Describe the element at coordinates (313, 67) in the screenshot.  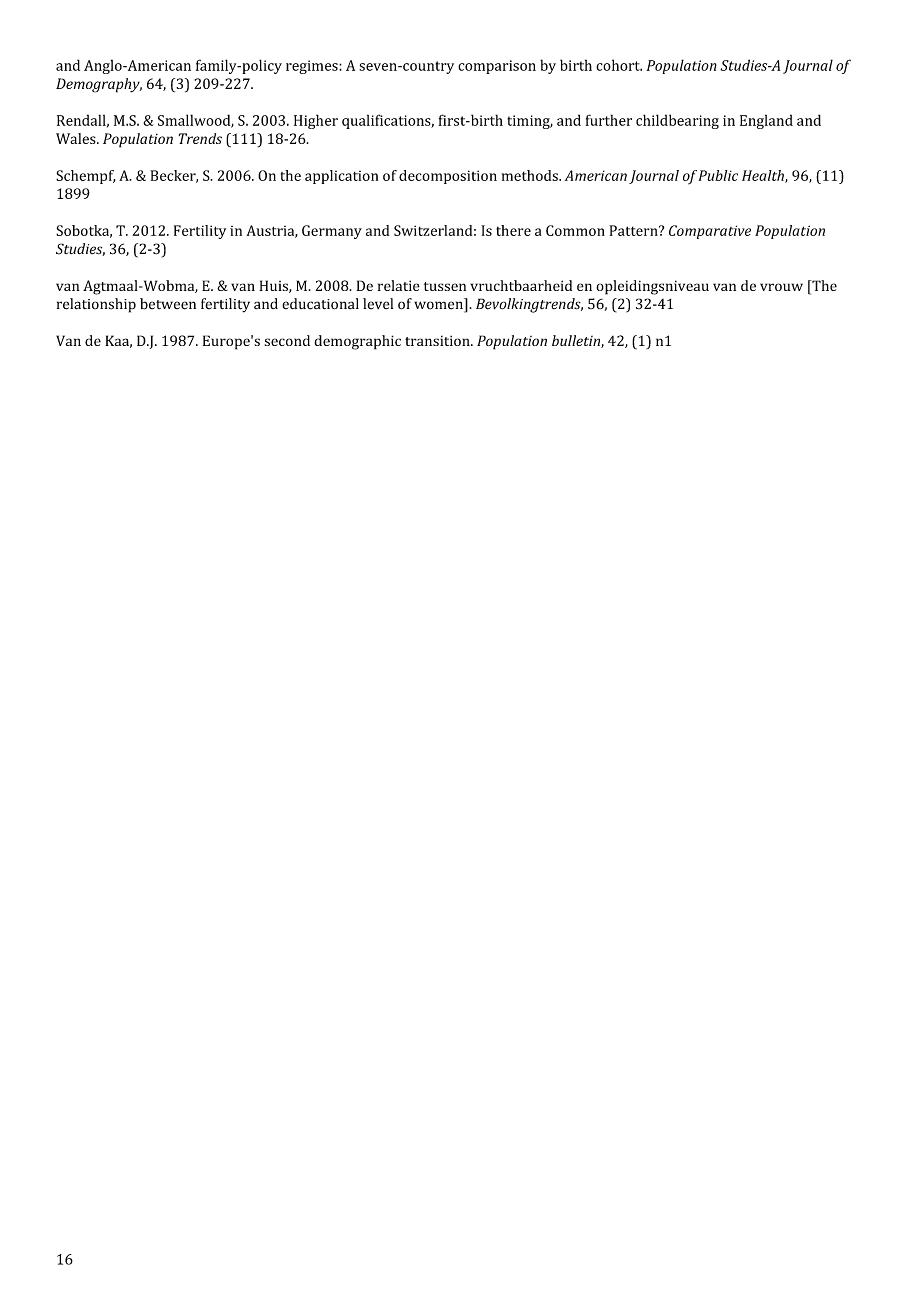
I see `regimes` at that location.
